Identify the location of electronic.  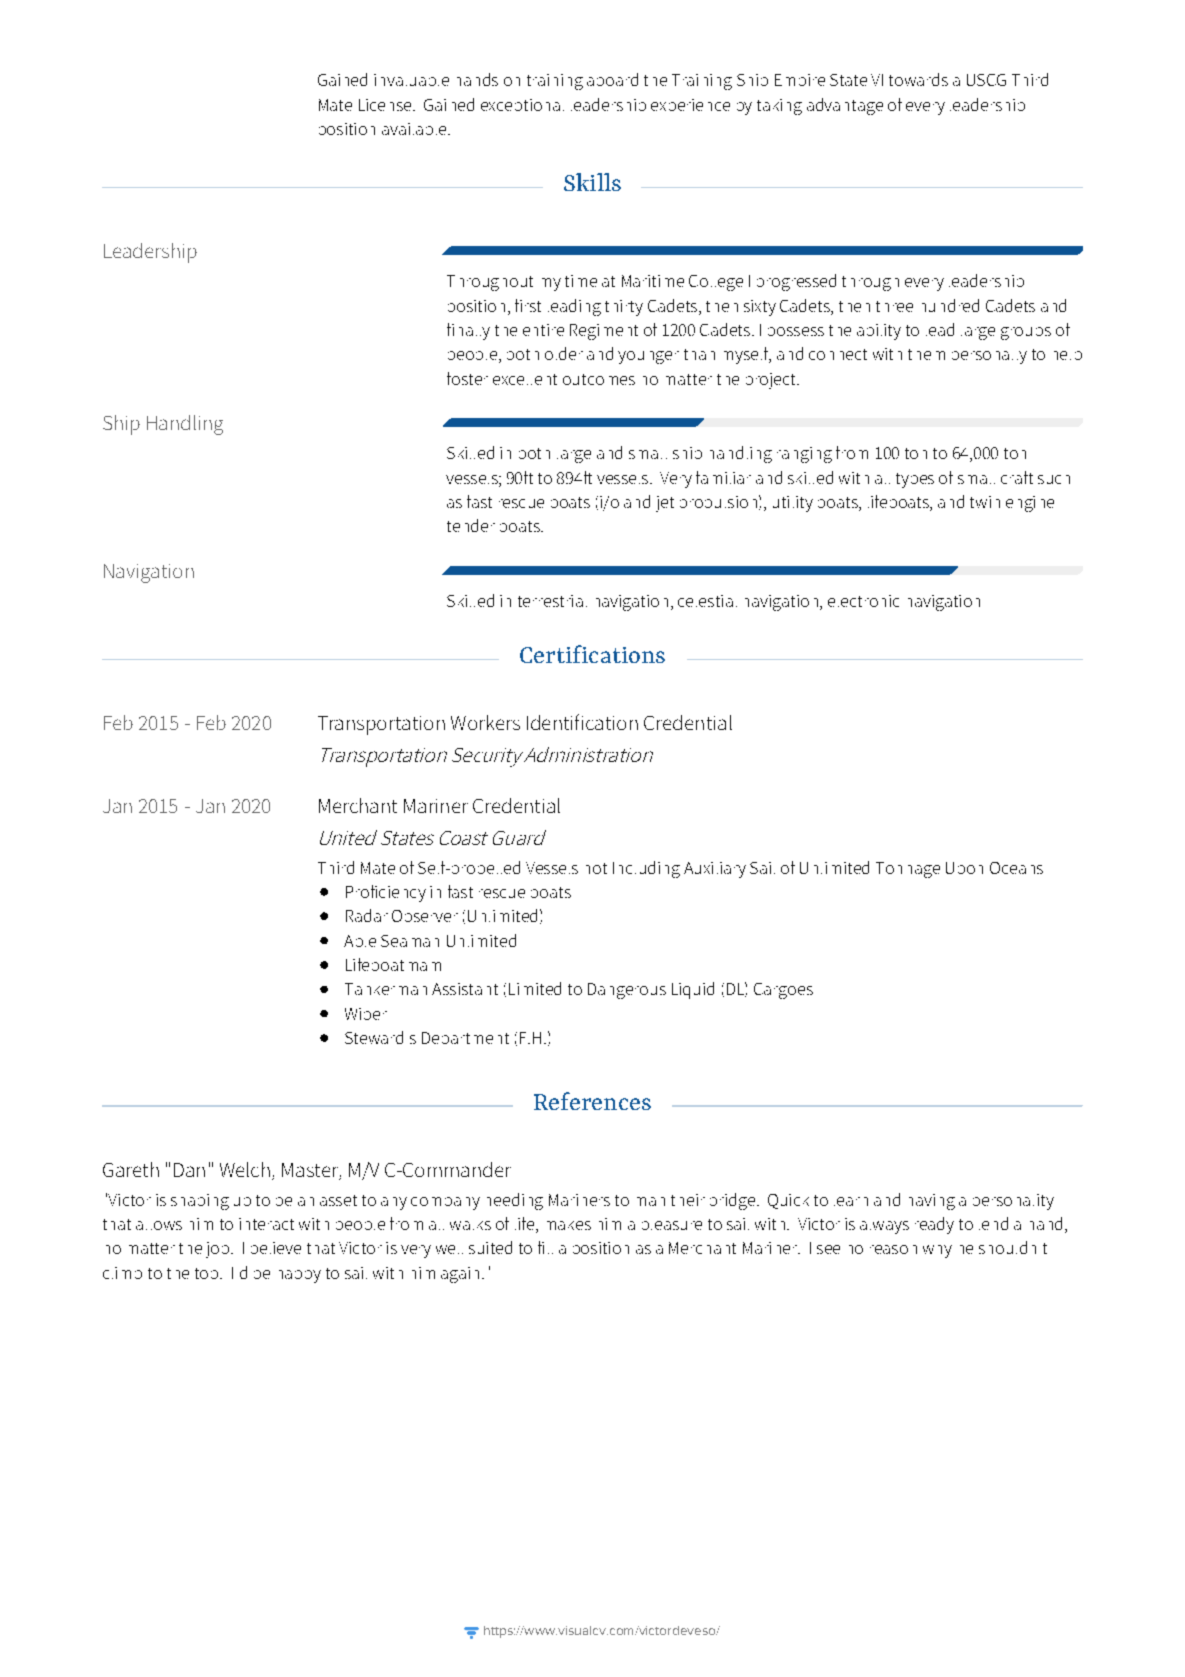
(863, 601).
